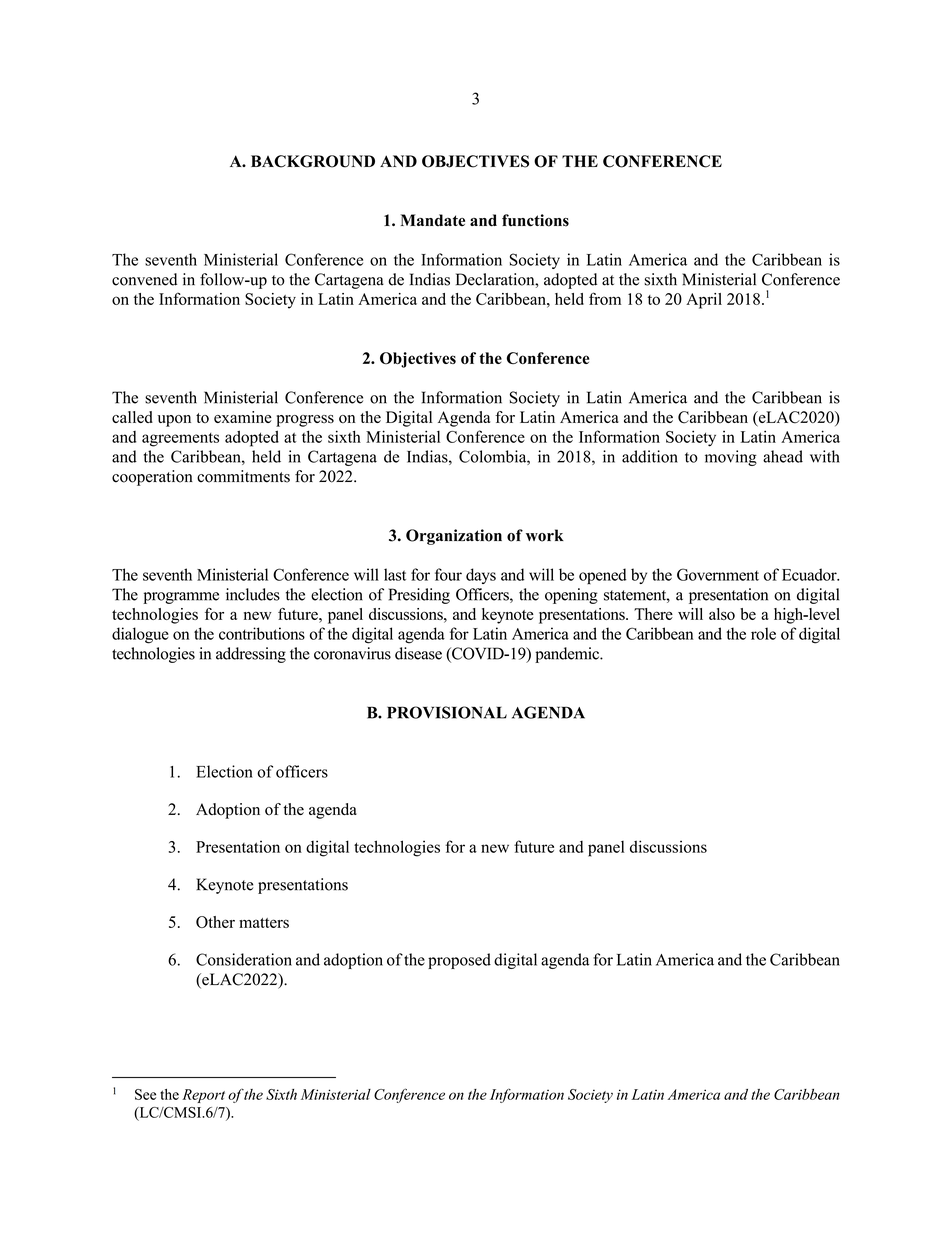 Image resolution: width=952 pixels, height=1233 pixels. Describe the element at coordinates (243, 476) in the screenshot. I see `commitments` at that location.
